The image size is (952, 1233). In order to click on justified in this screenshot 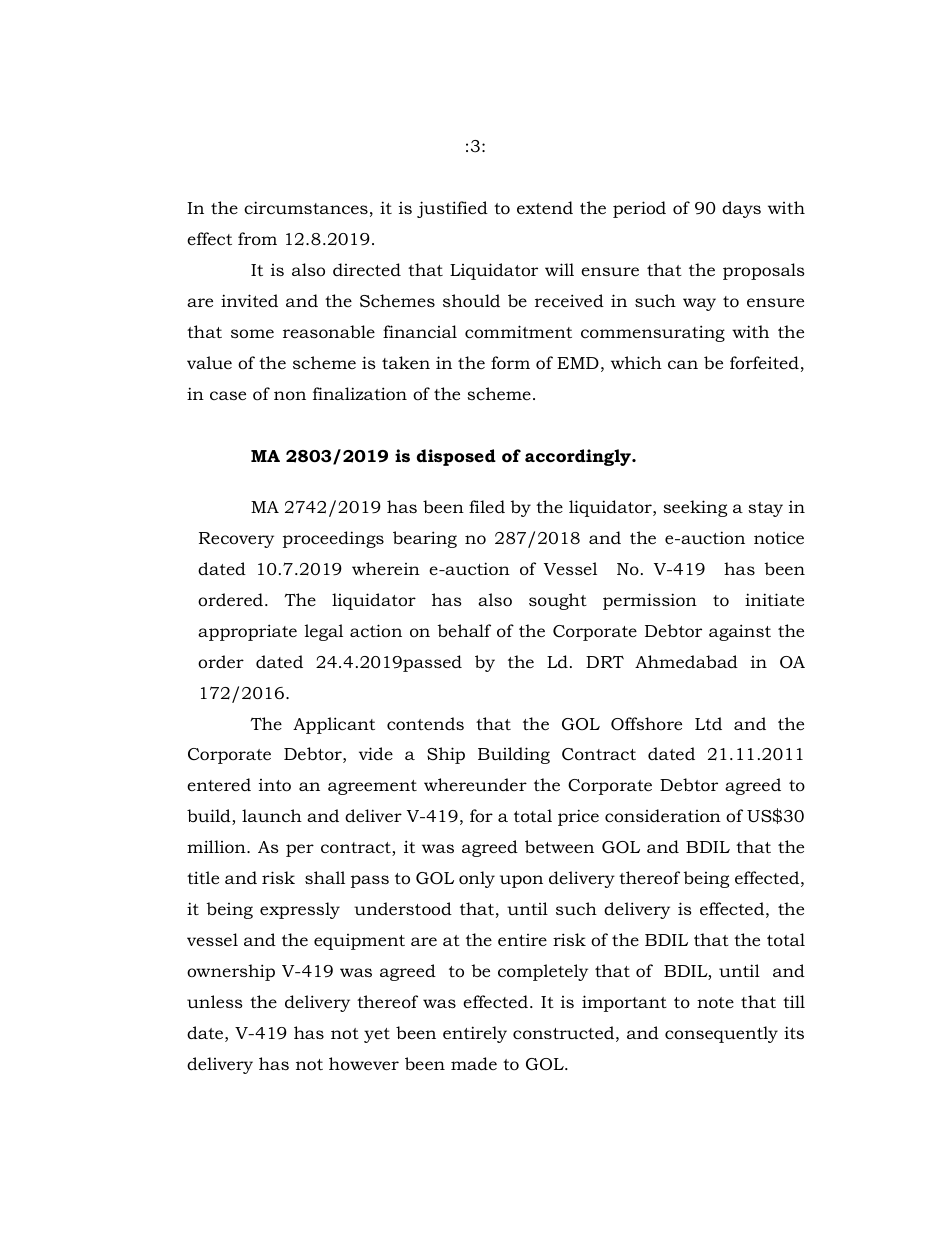, I will do `click(452, 209)`.
